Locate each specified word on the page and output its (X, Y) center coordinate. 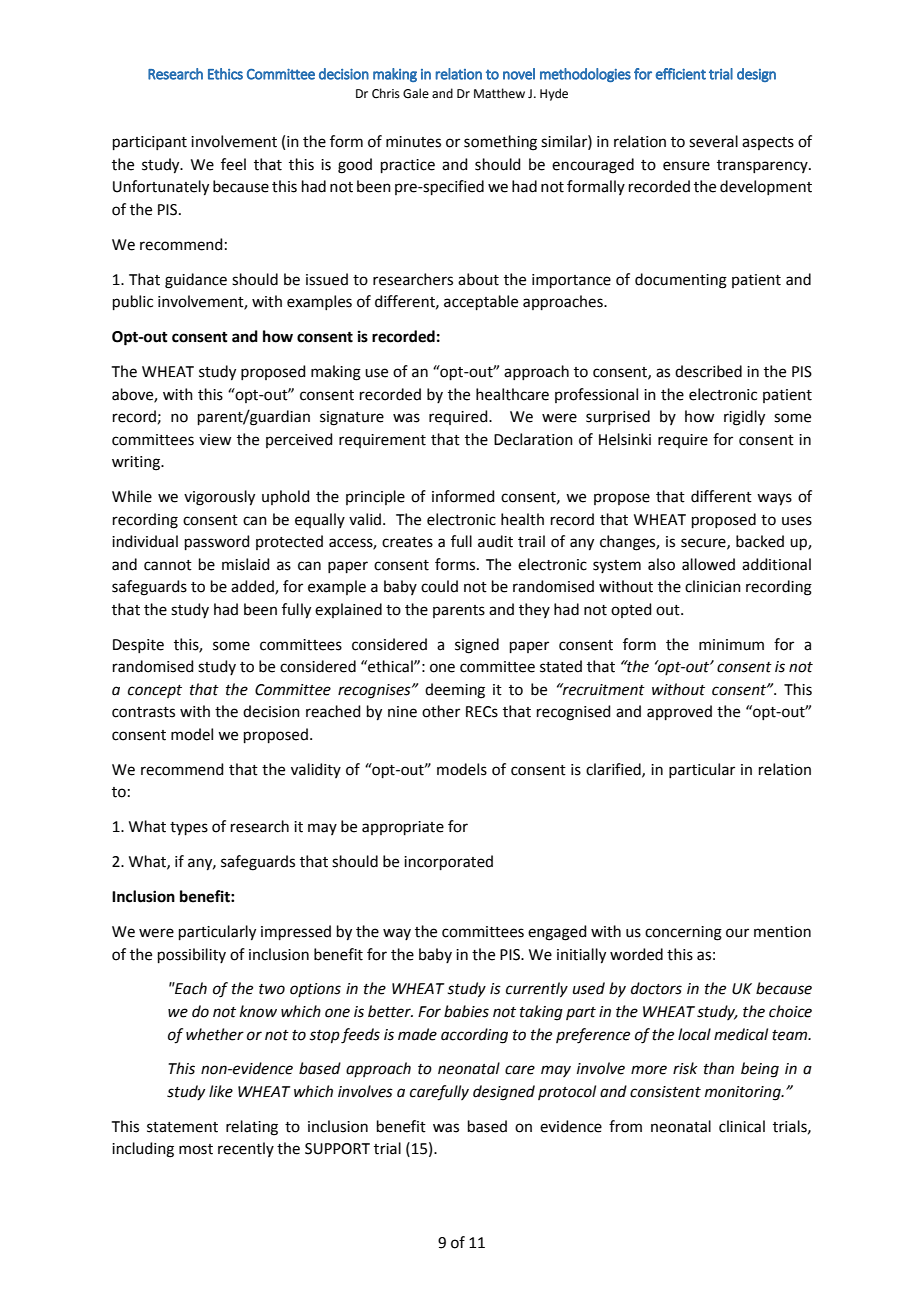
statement (182, 1127)
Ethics (225, 74)
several (713, 141)
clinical (742, 1126)
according (474, 1036)
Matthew (499, 93)
